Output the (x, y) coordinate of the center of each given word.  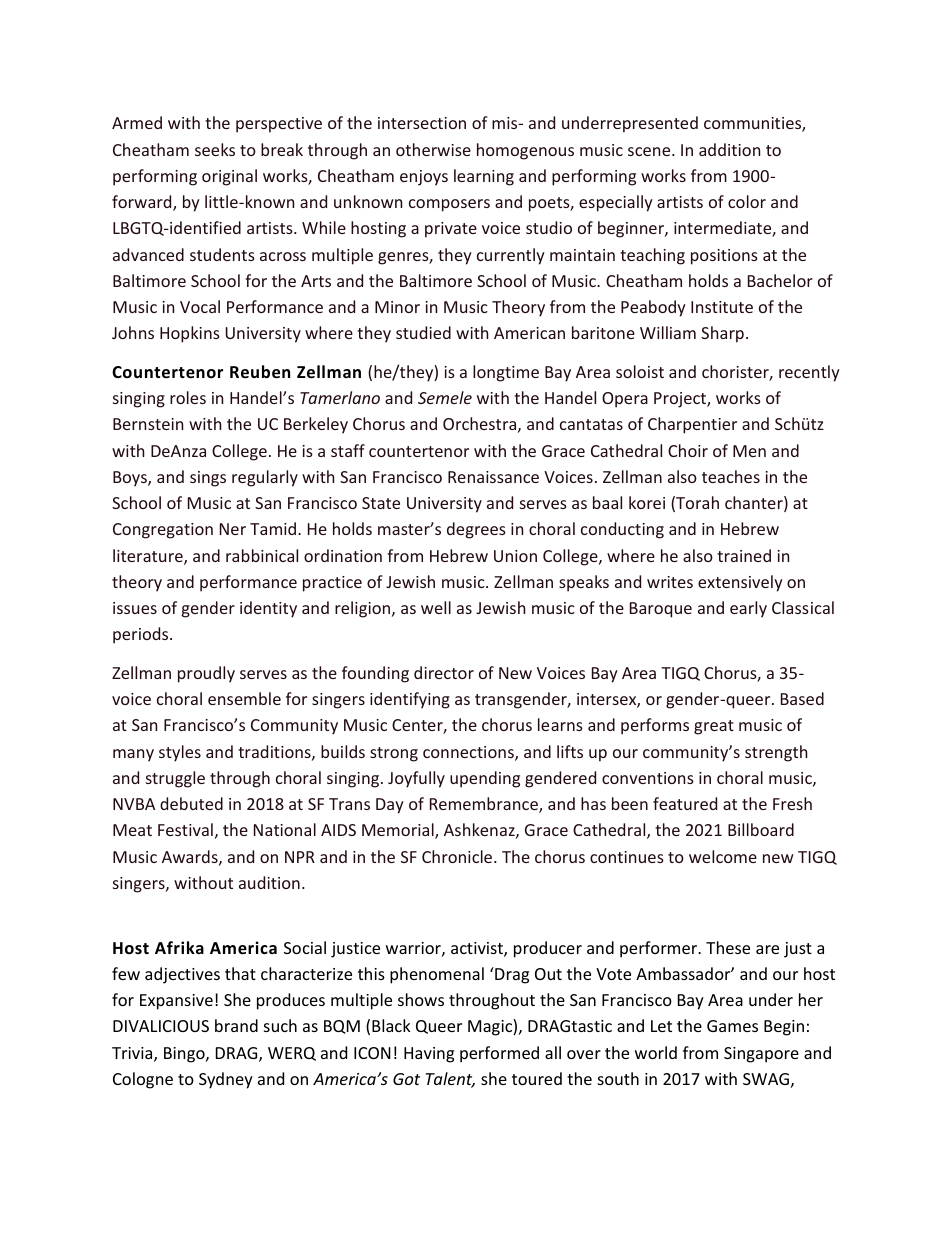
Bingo (185, 1055)
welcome (723, 856)
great (714, 727)
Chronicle (458, 856)
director (444, 672)
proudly (206, 674)
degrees (476, 530)
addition (729, 149)
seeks (215, 149)
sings (208, 479)
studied (423, 332)
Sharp (722, 334)
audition (269, 882)
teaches (731, 476)
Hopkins (190, 334)
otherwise (433, 149)
